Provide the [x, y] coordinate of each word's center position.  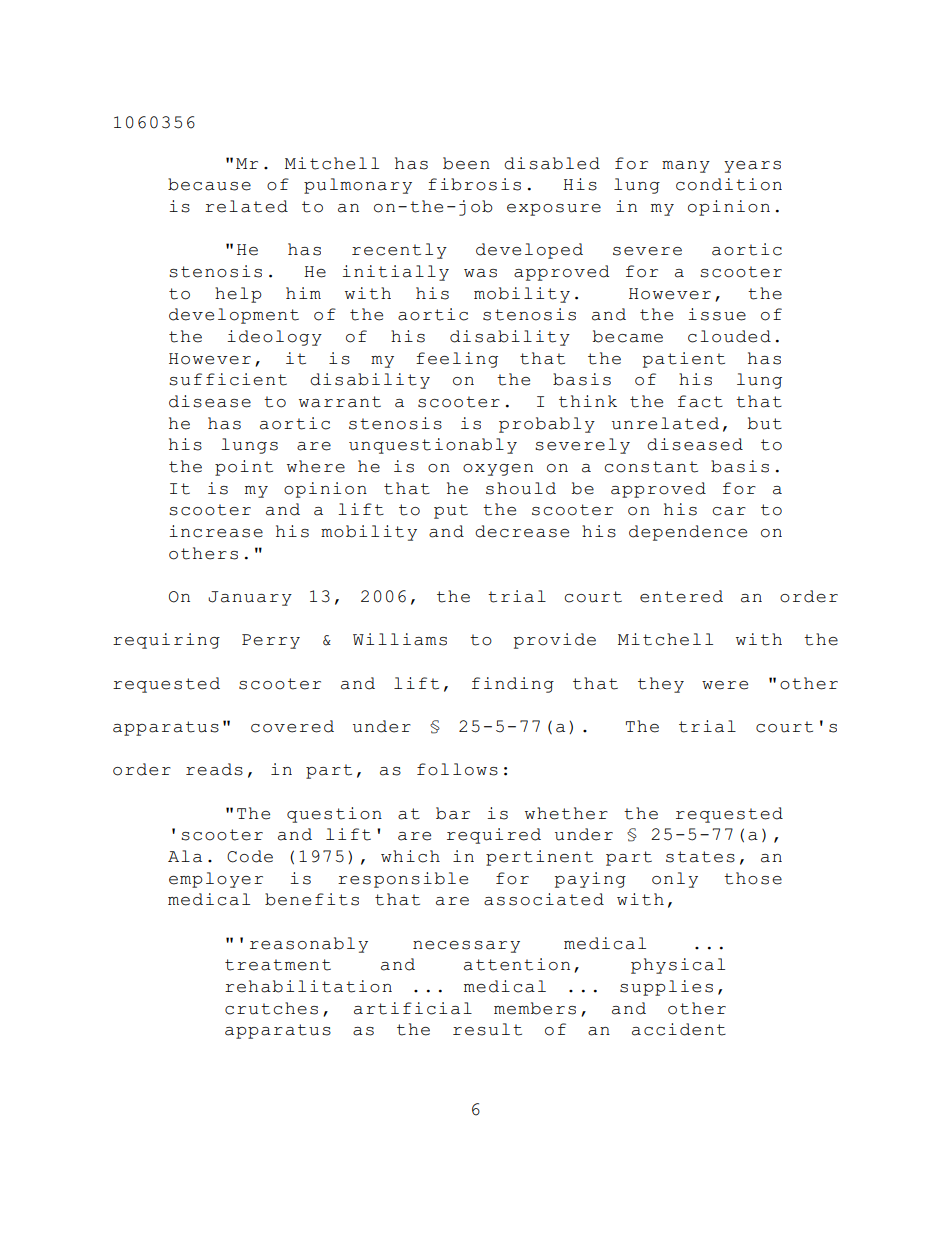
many [686, 167]
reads [214, 769]
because [209, 184]
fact [700, 401]
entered [681, 596]
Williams [400, 639]
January [250, 598]
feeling [457, 360]
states [700, 857]
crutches [271, 1008]
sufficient [228, 379]
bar [453, 813]
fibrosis [474, 184]
